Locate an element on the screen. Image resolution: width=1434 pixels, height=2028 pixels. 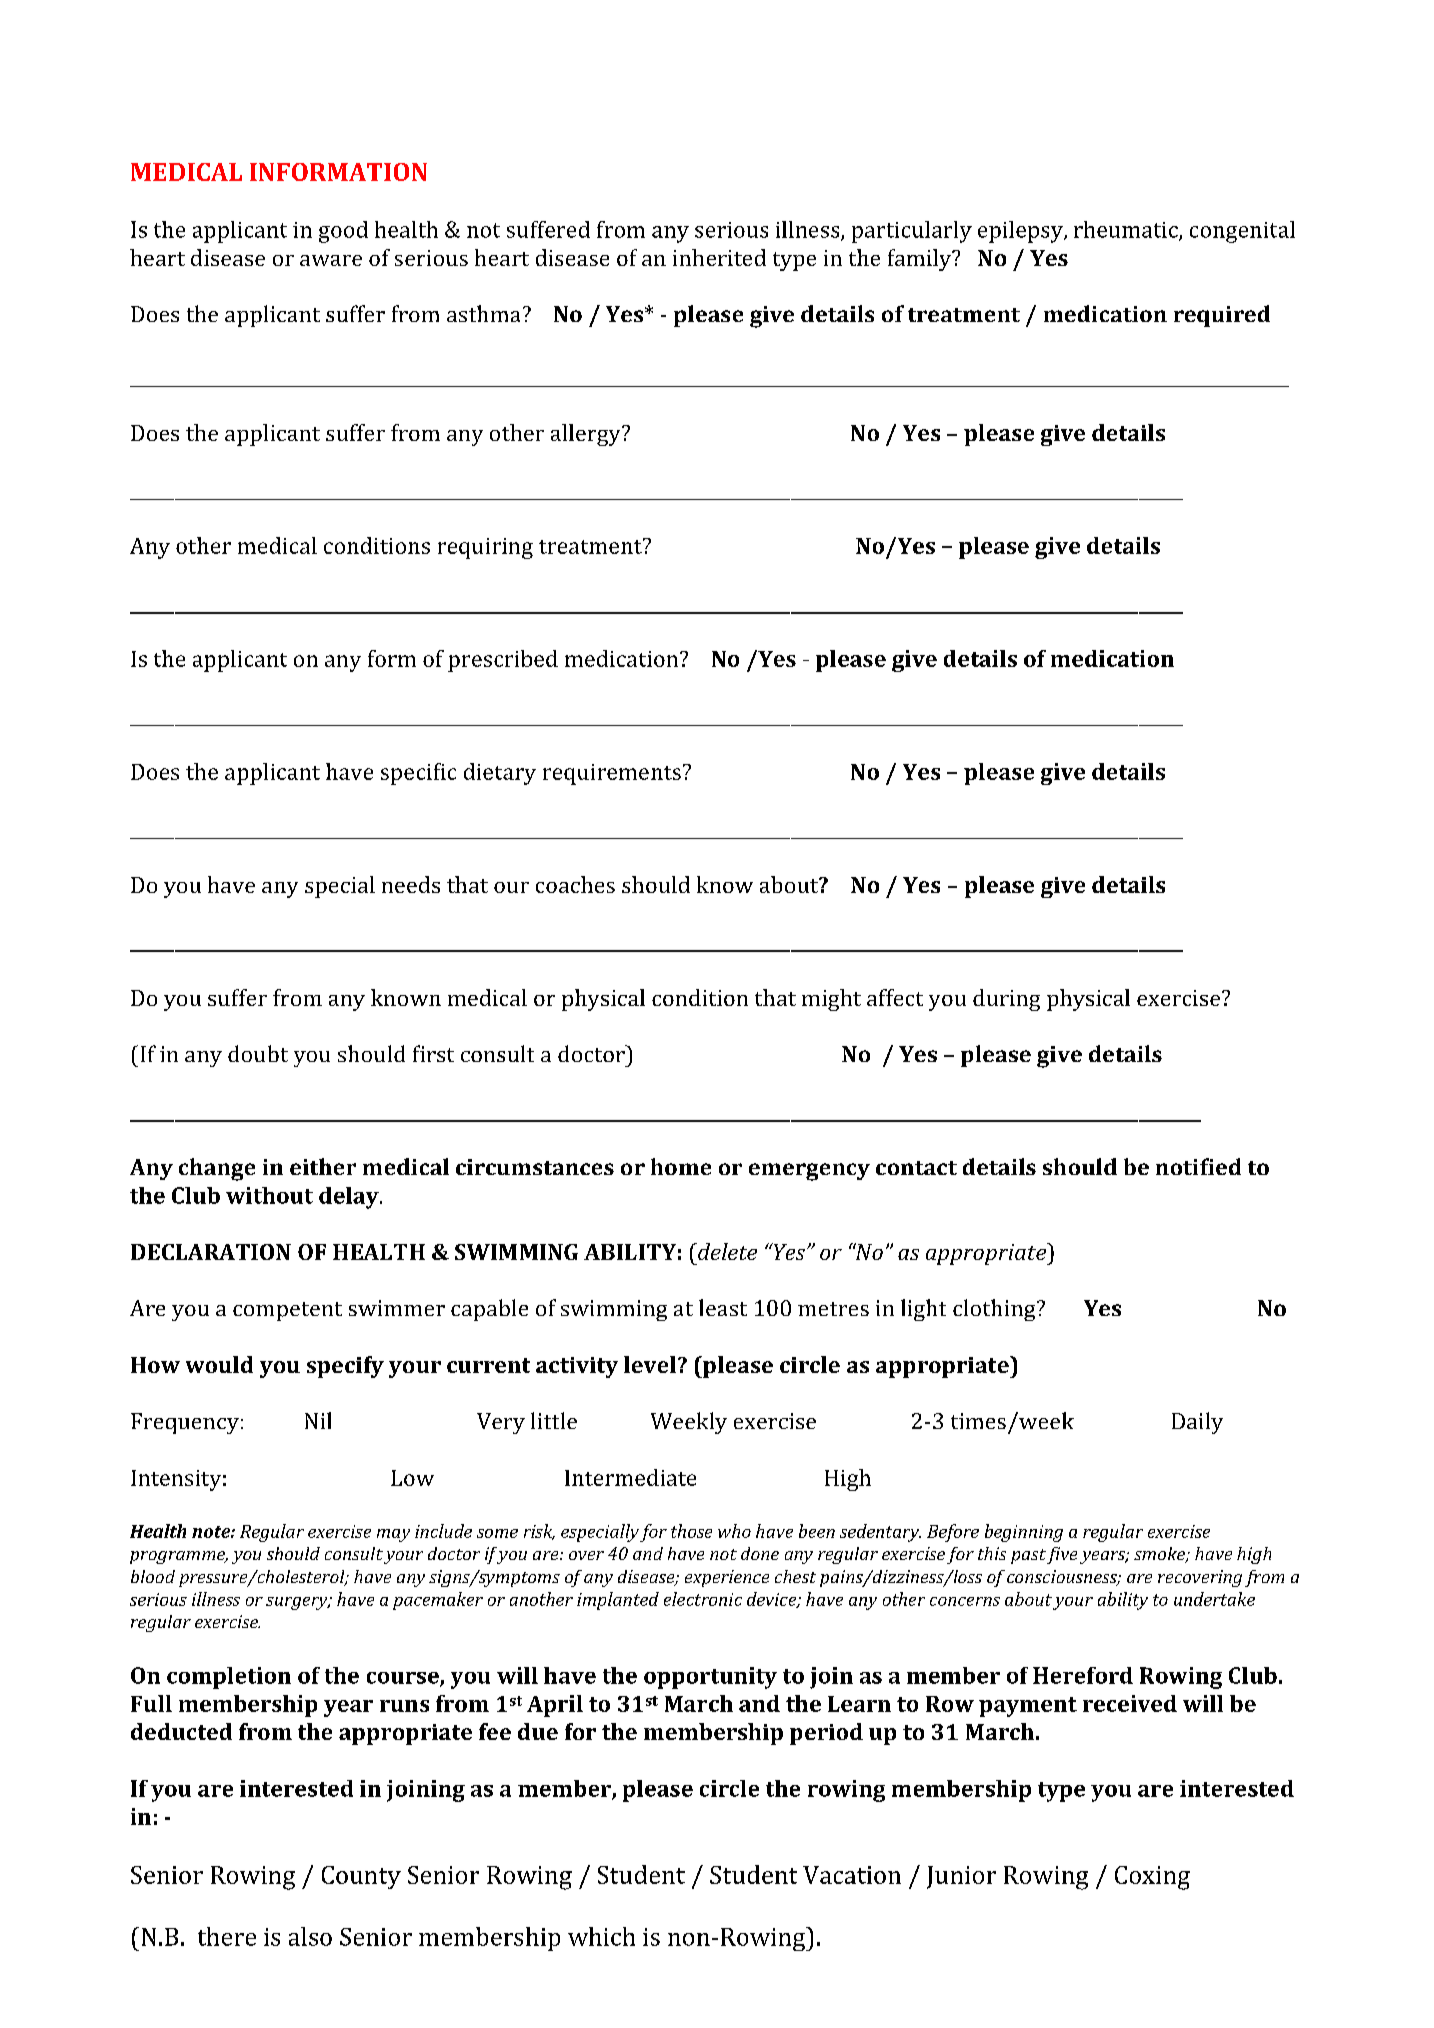
aware is located at coordinates (331, 260).
